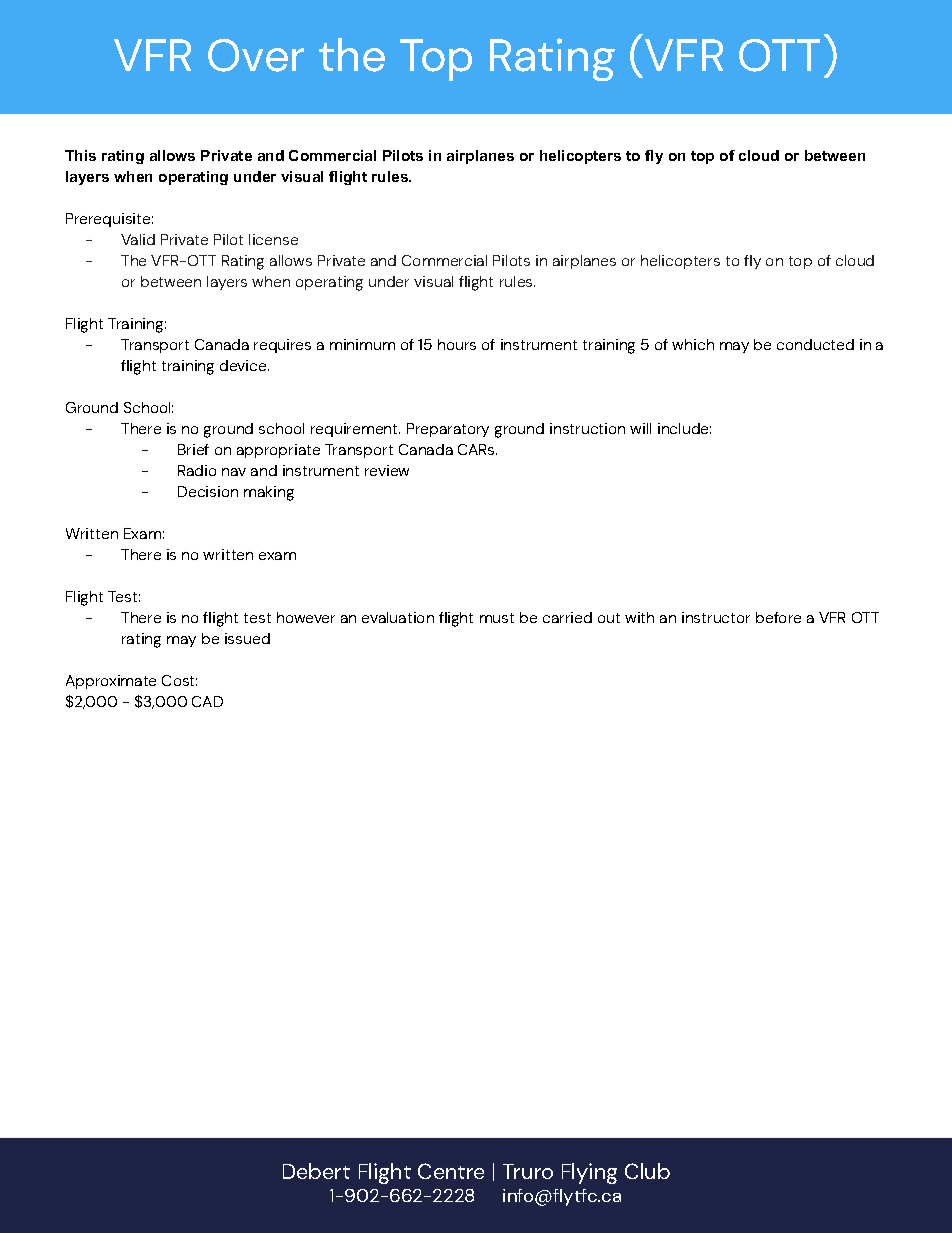 This page has height=1233, width=952. Describe the element at coordinates (497, 618) in the page. I see `must` at that location.
